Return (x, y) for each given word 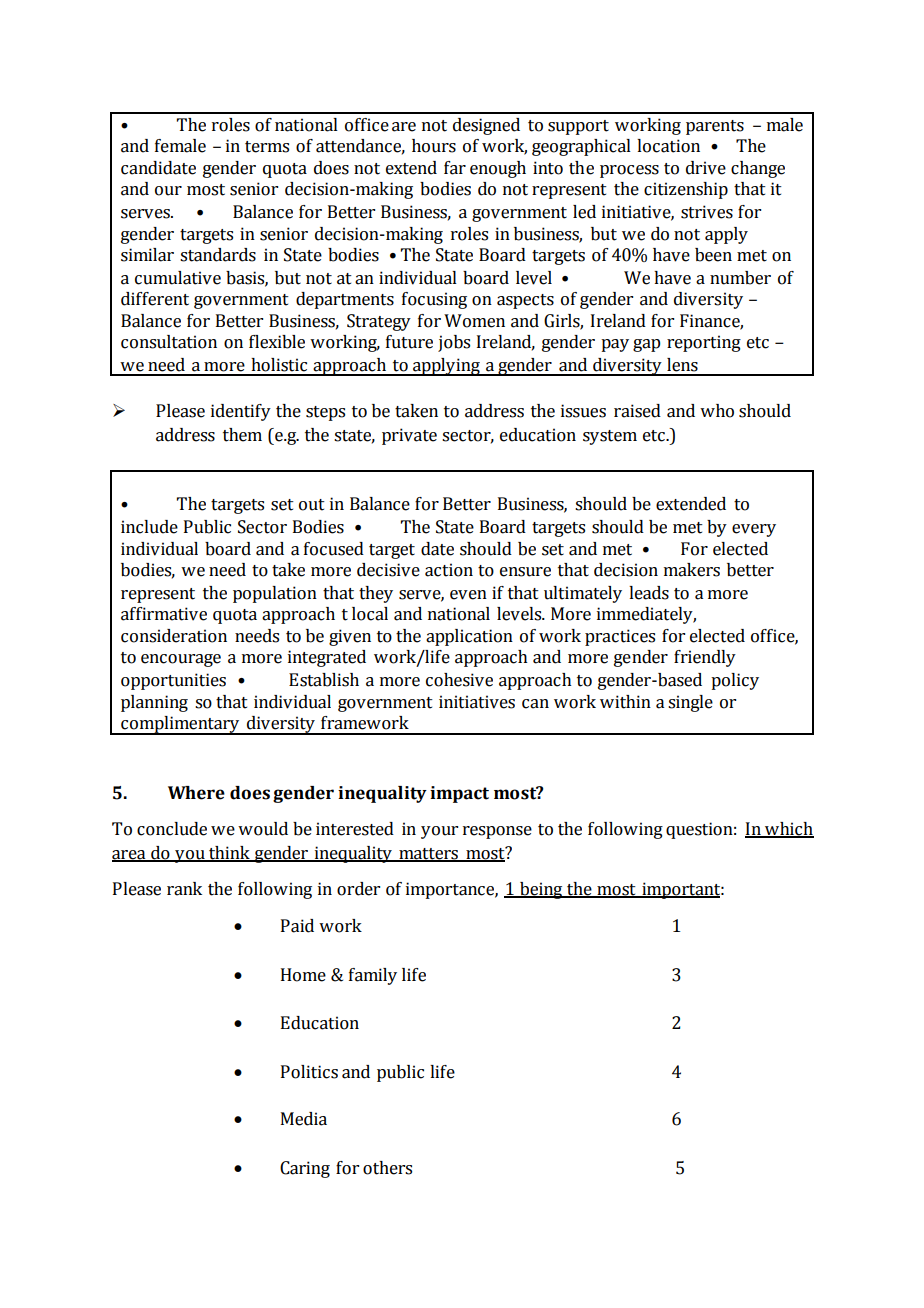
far (455, 168)
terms (267, 147)
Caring (305, 1169)
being (541, 890)
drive (706, 168)
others (387, 1168)
